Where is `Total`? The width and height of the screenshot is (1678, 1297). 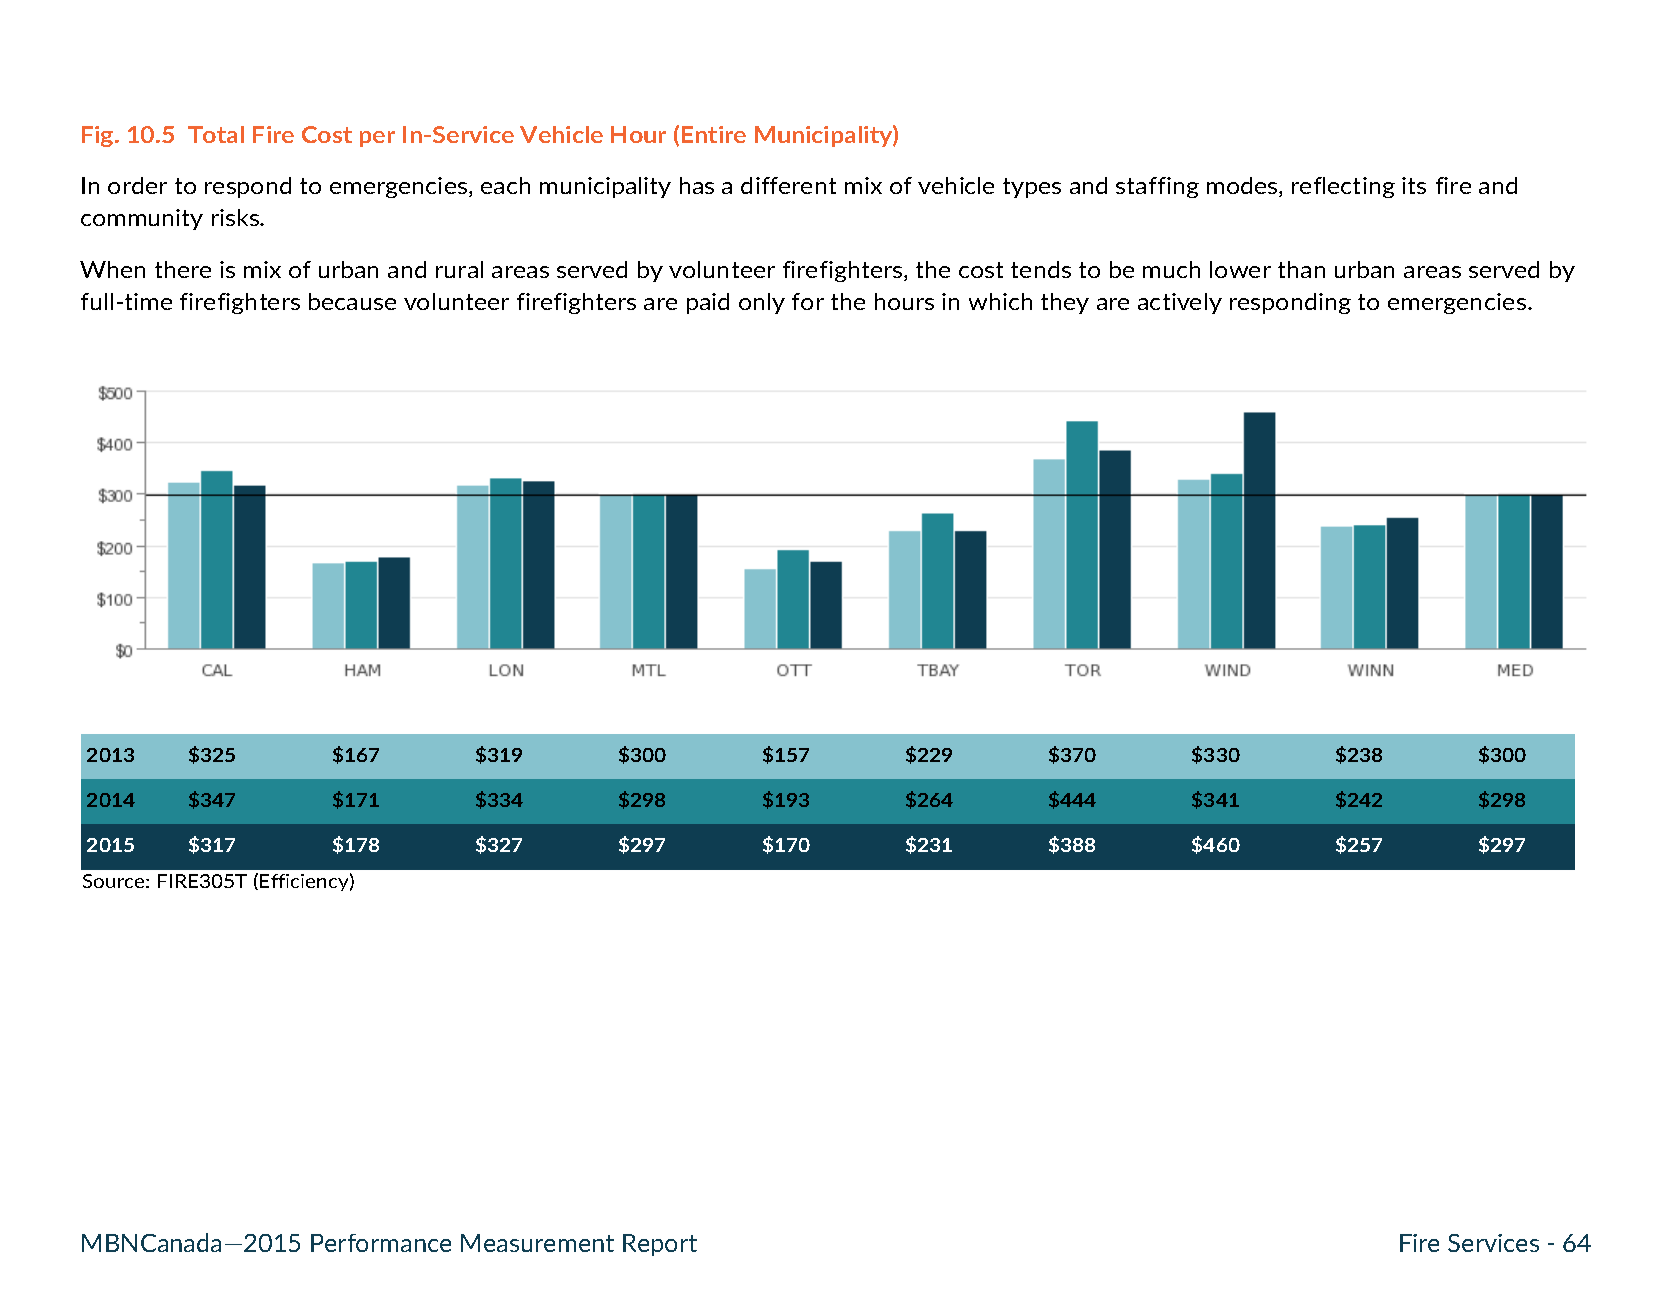
Total is located at coordinates (216, 134).
